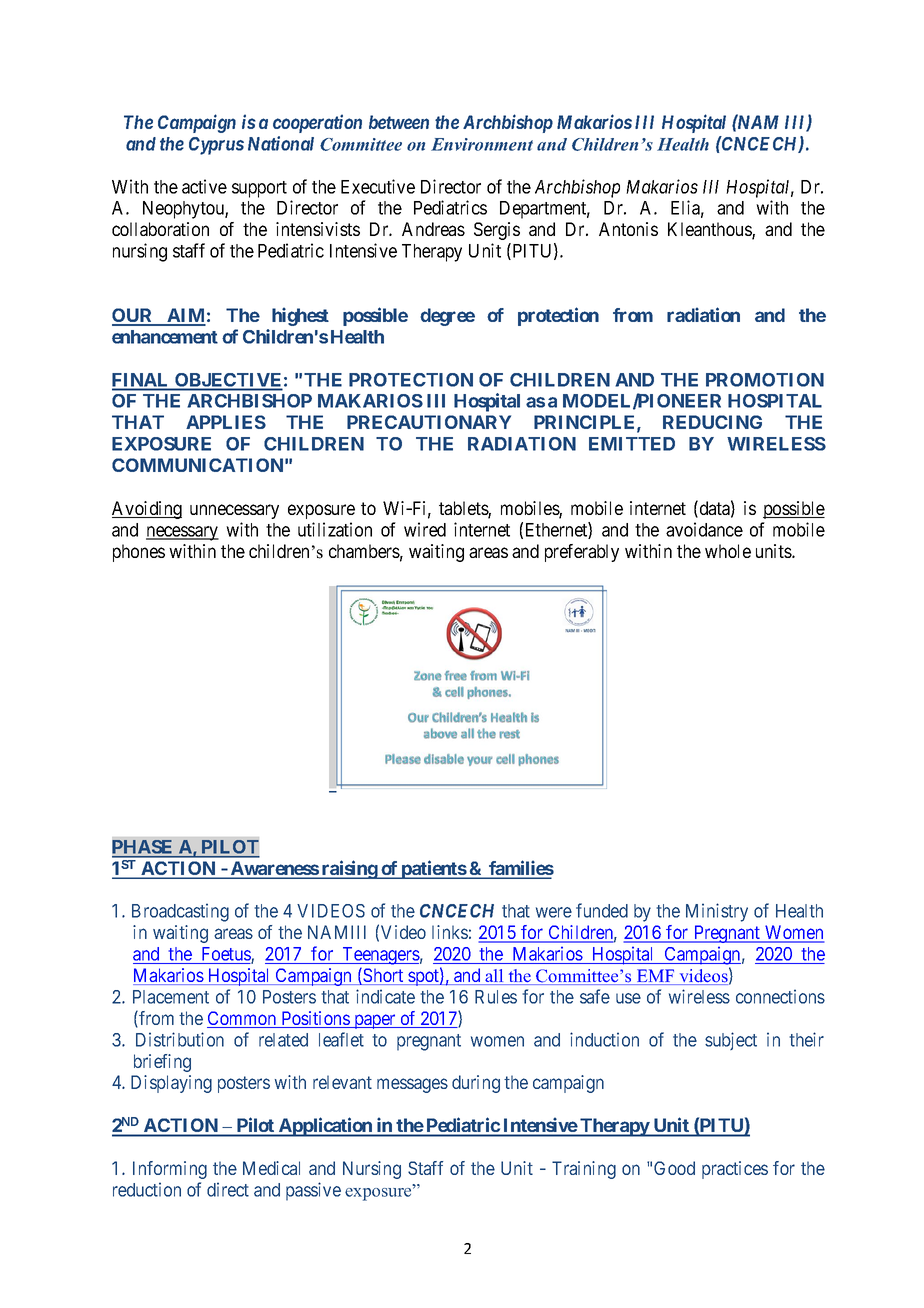  I want to click on Environment, so click(482, 144).
